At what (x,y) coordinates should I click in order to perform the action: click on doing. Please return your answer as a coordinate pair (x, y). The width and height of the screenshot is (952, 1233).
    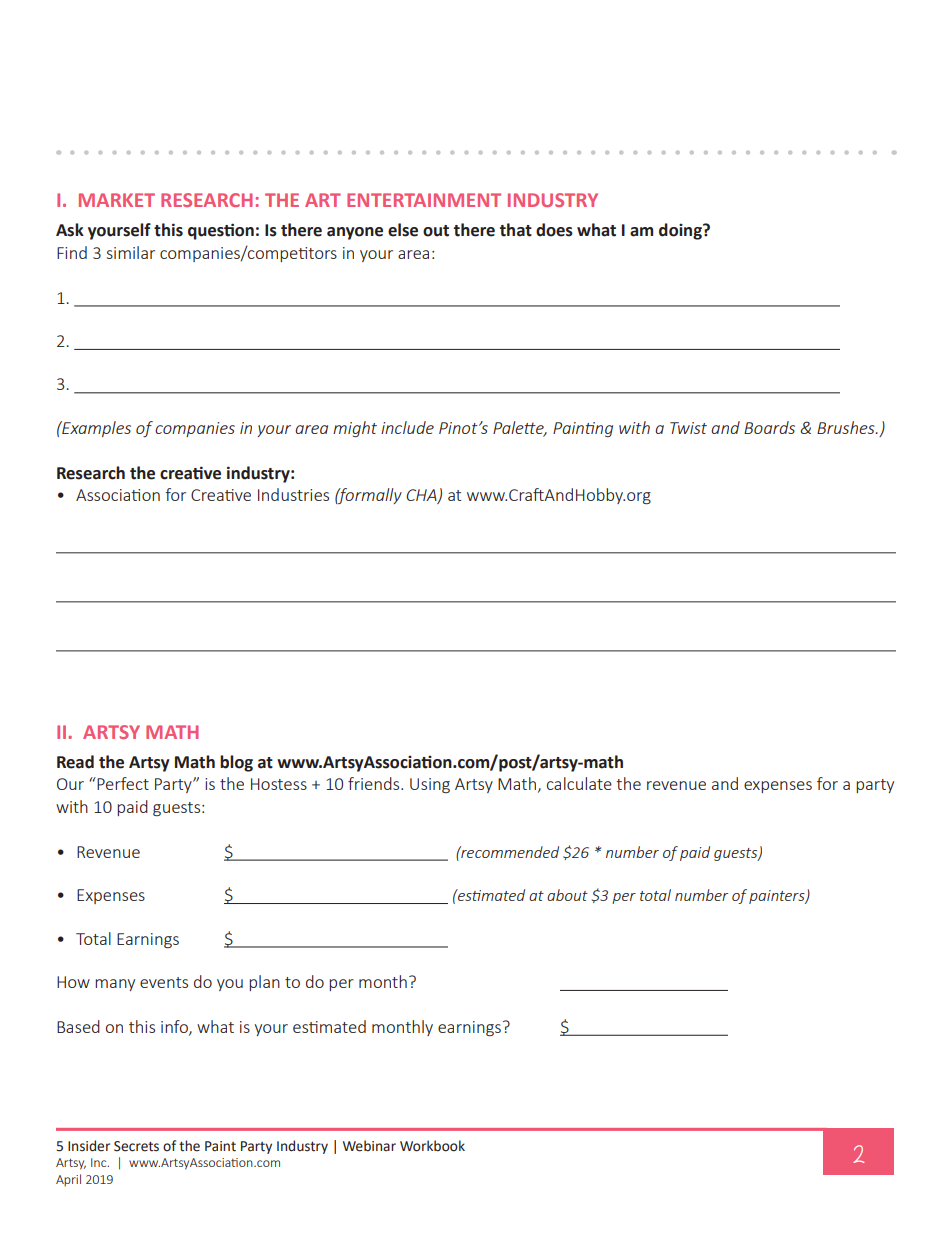
    Looking at the image, I should click on (681, 231).
